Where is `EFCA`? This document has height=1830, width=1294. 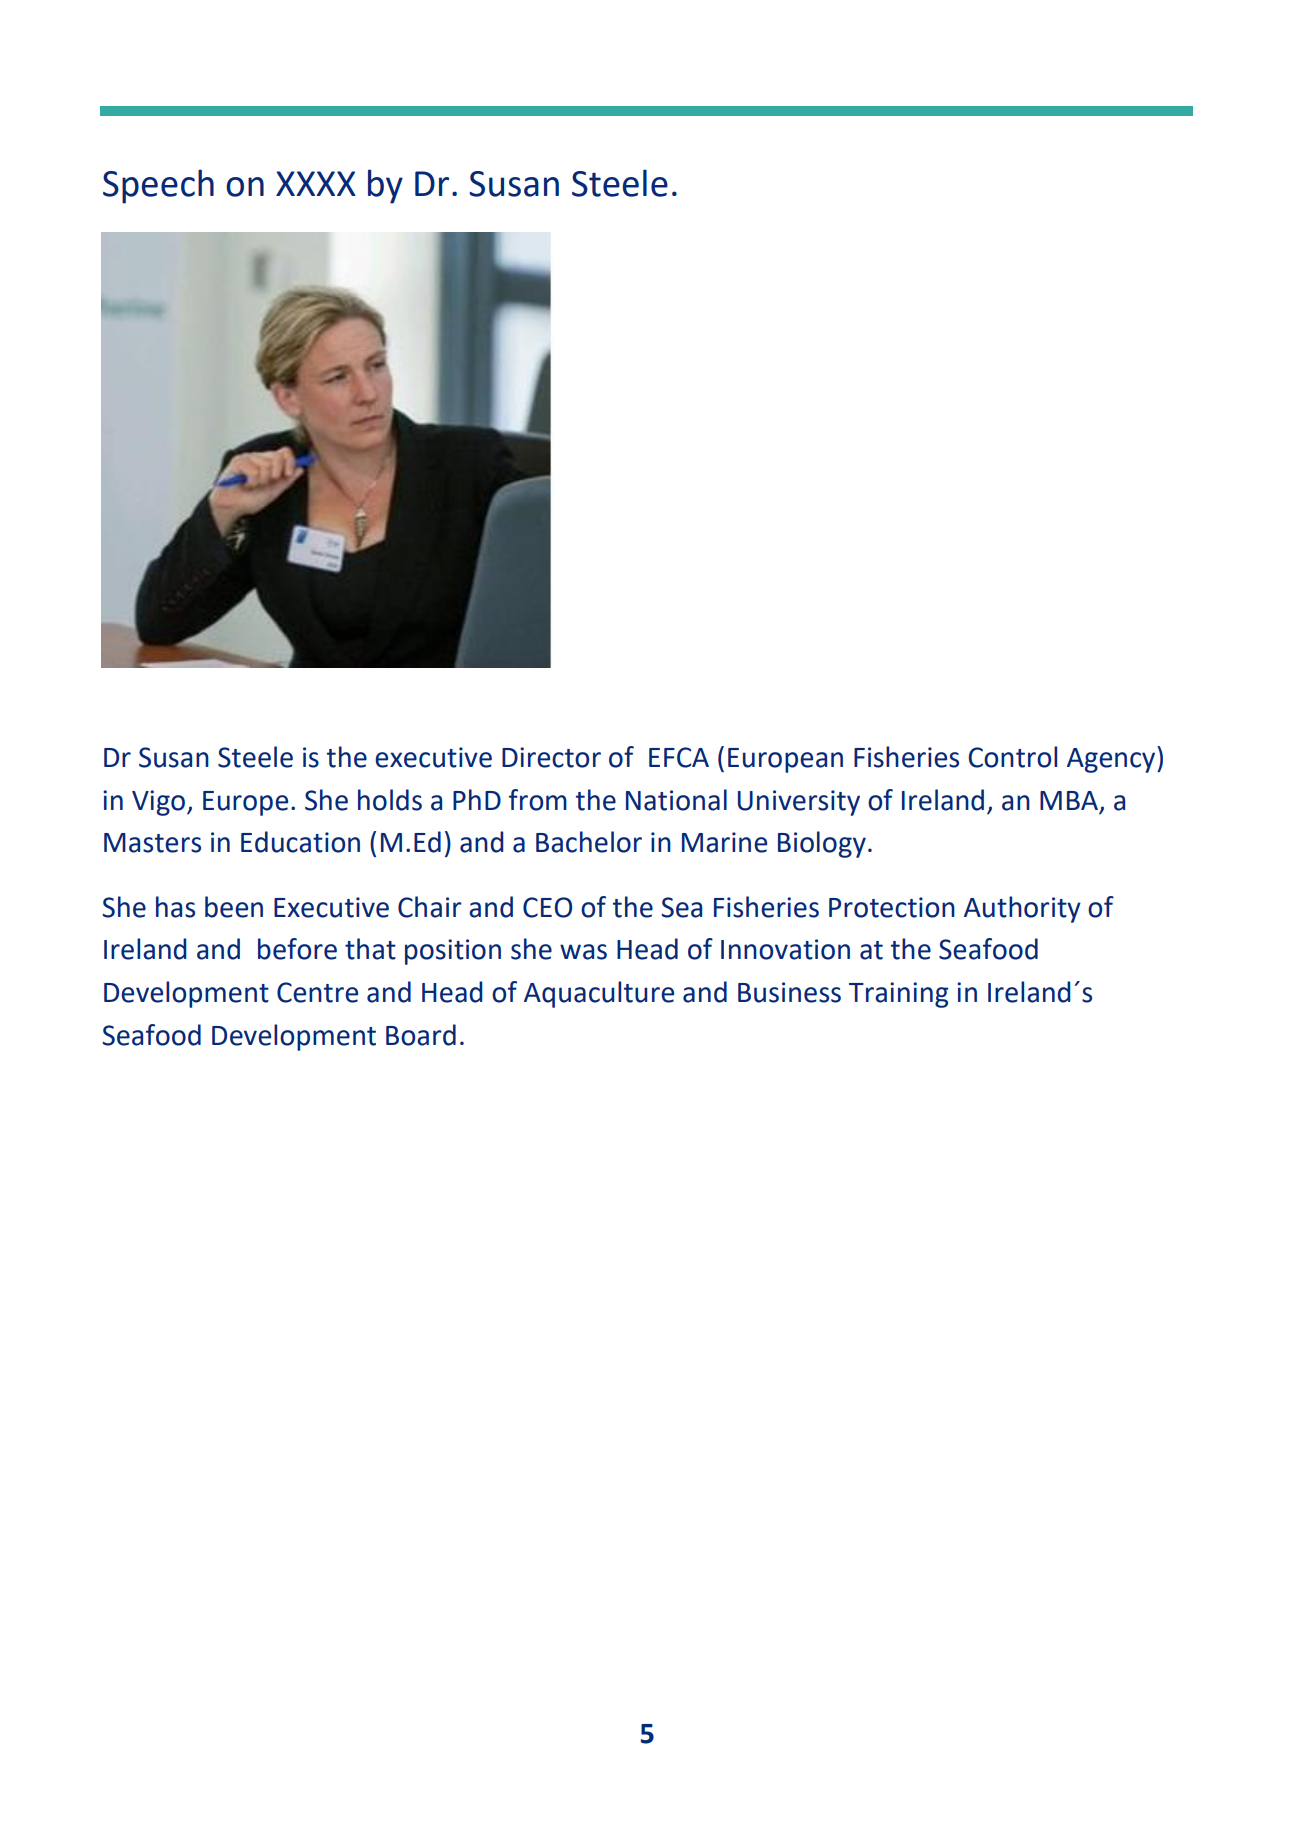 EFCA is located at coordinates (679, 757).
